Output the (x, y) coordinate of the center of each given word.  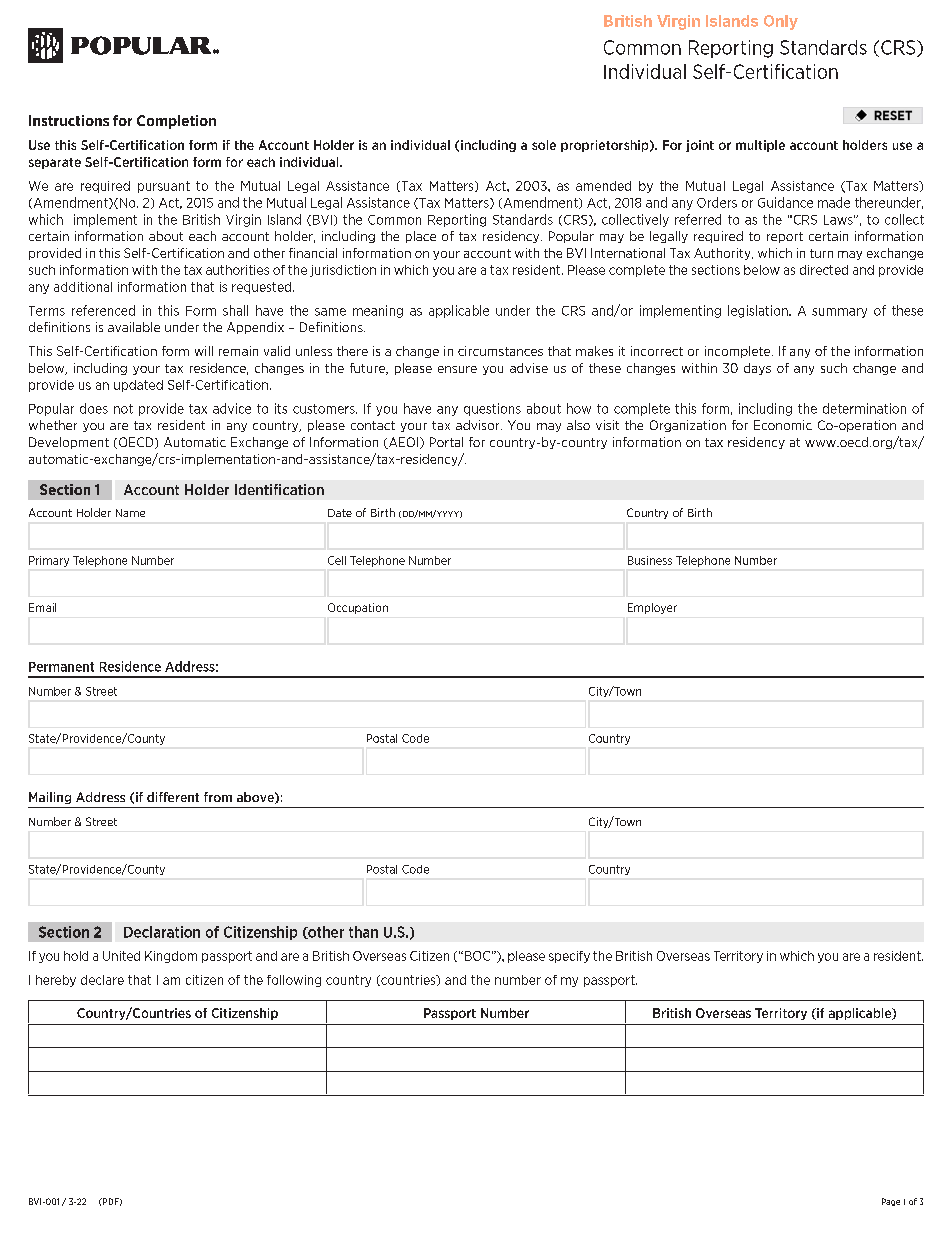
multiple (760, 146)
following (294, 981)
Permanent (61, 667)
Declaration (162, 932)
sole (544, 145)
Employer (652, 608)
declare (102, 980)
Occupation (358, 608)
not (123, 409)
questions (492, 409)
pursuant (164, 187)
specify (569, 957)
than (363, 932)
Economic (783, 425)
